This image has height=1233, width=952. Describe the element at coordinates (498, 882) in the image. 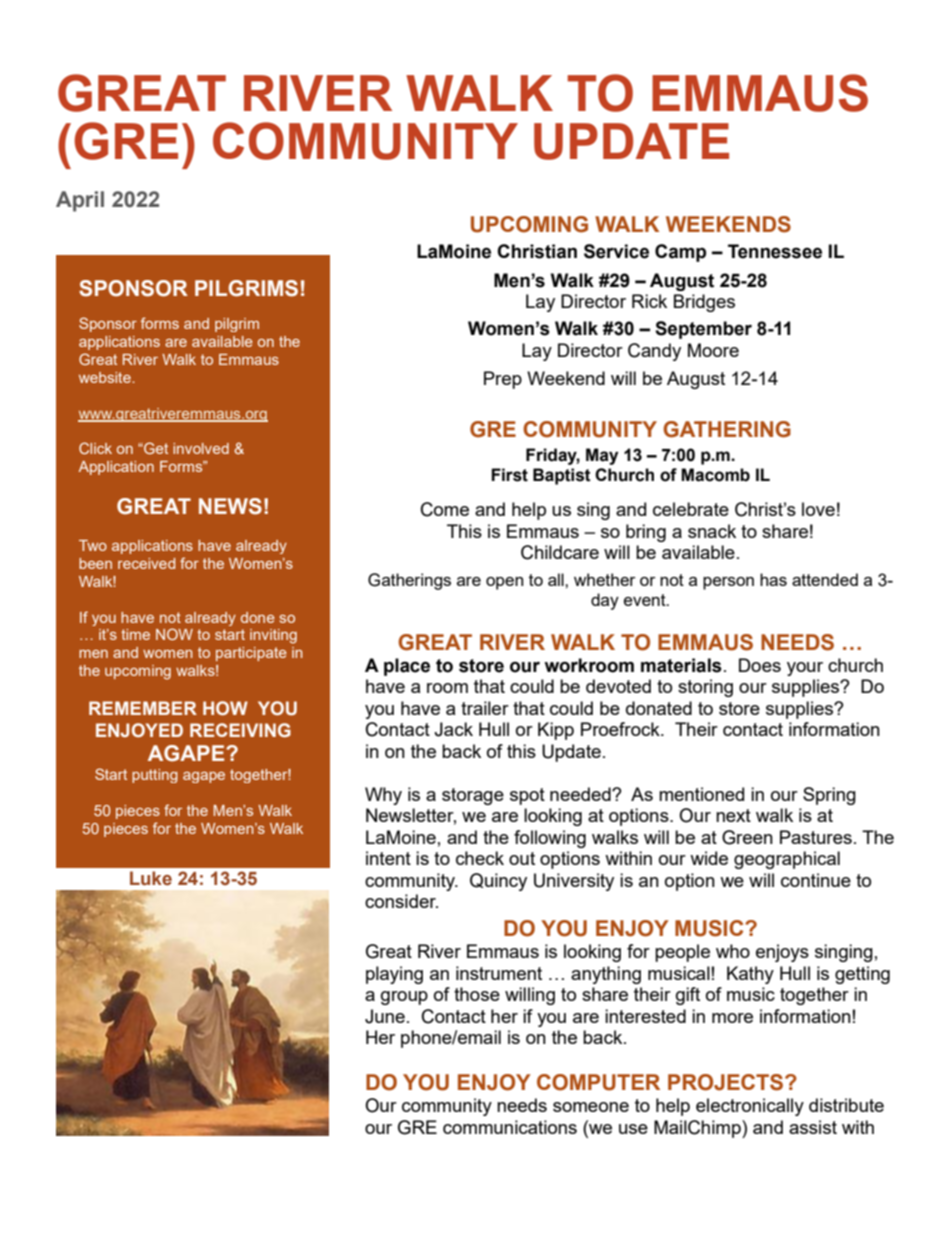

I see `Quincy` at that location.
